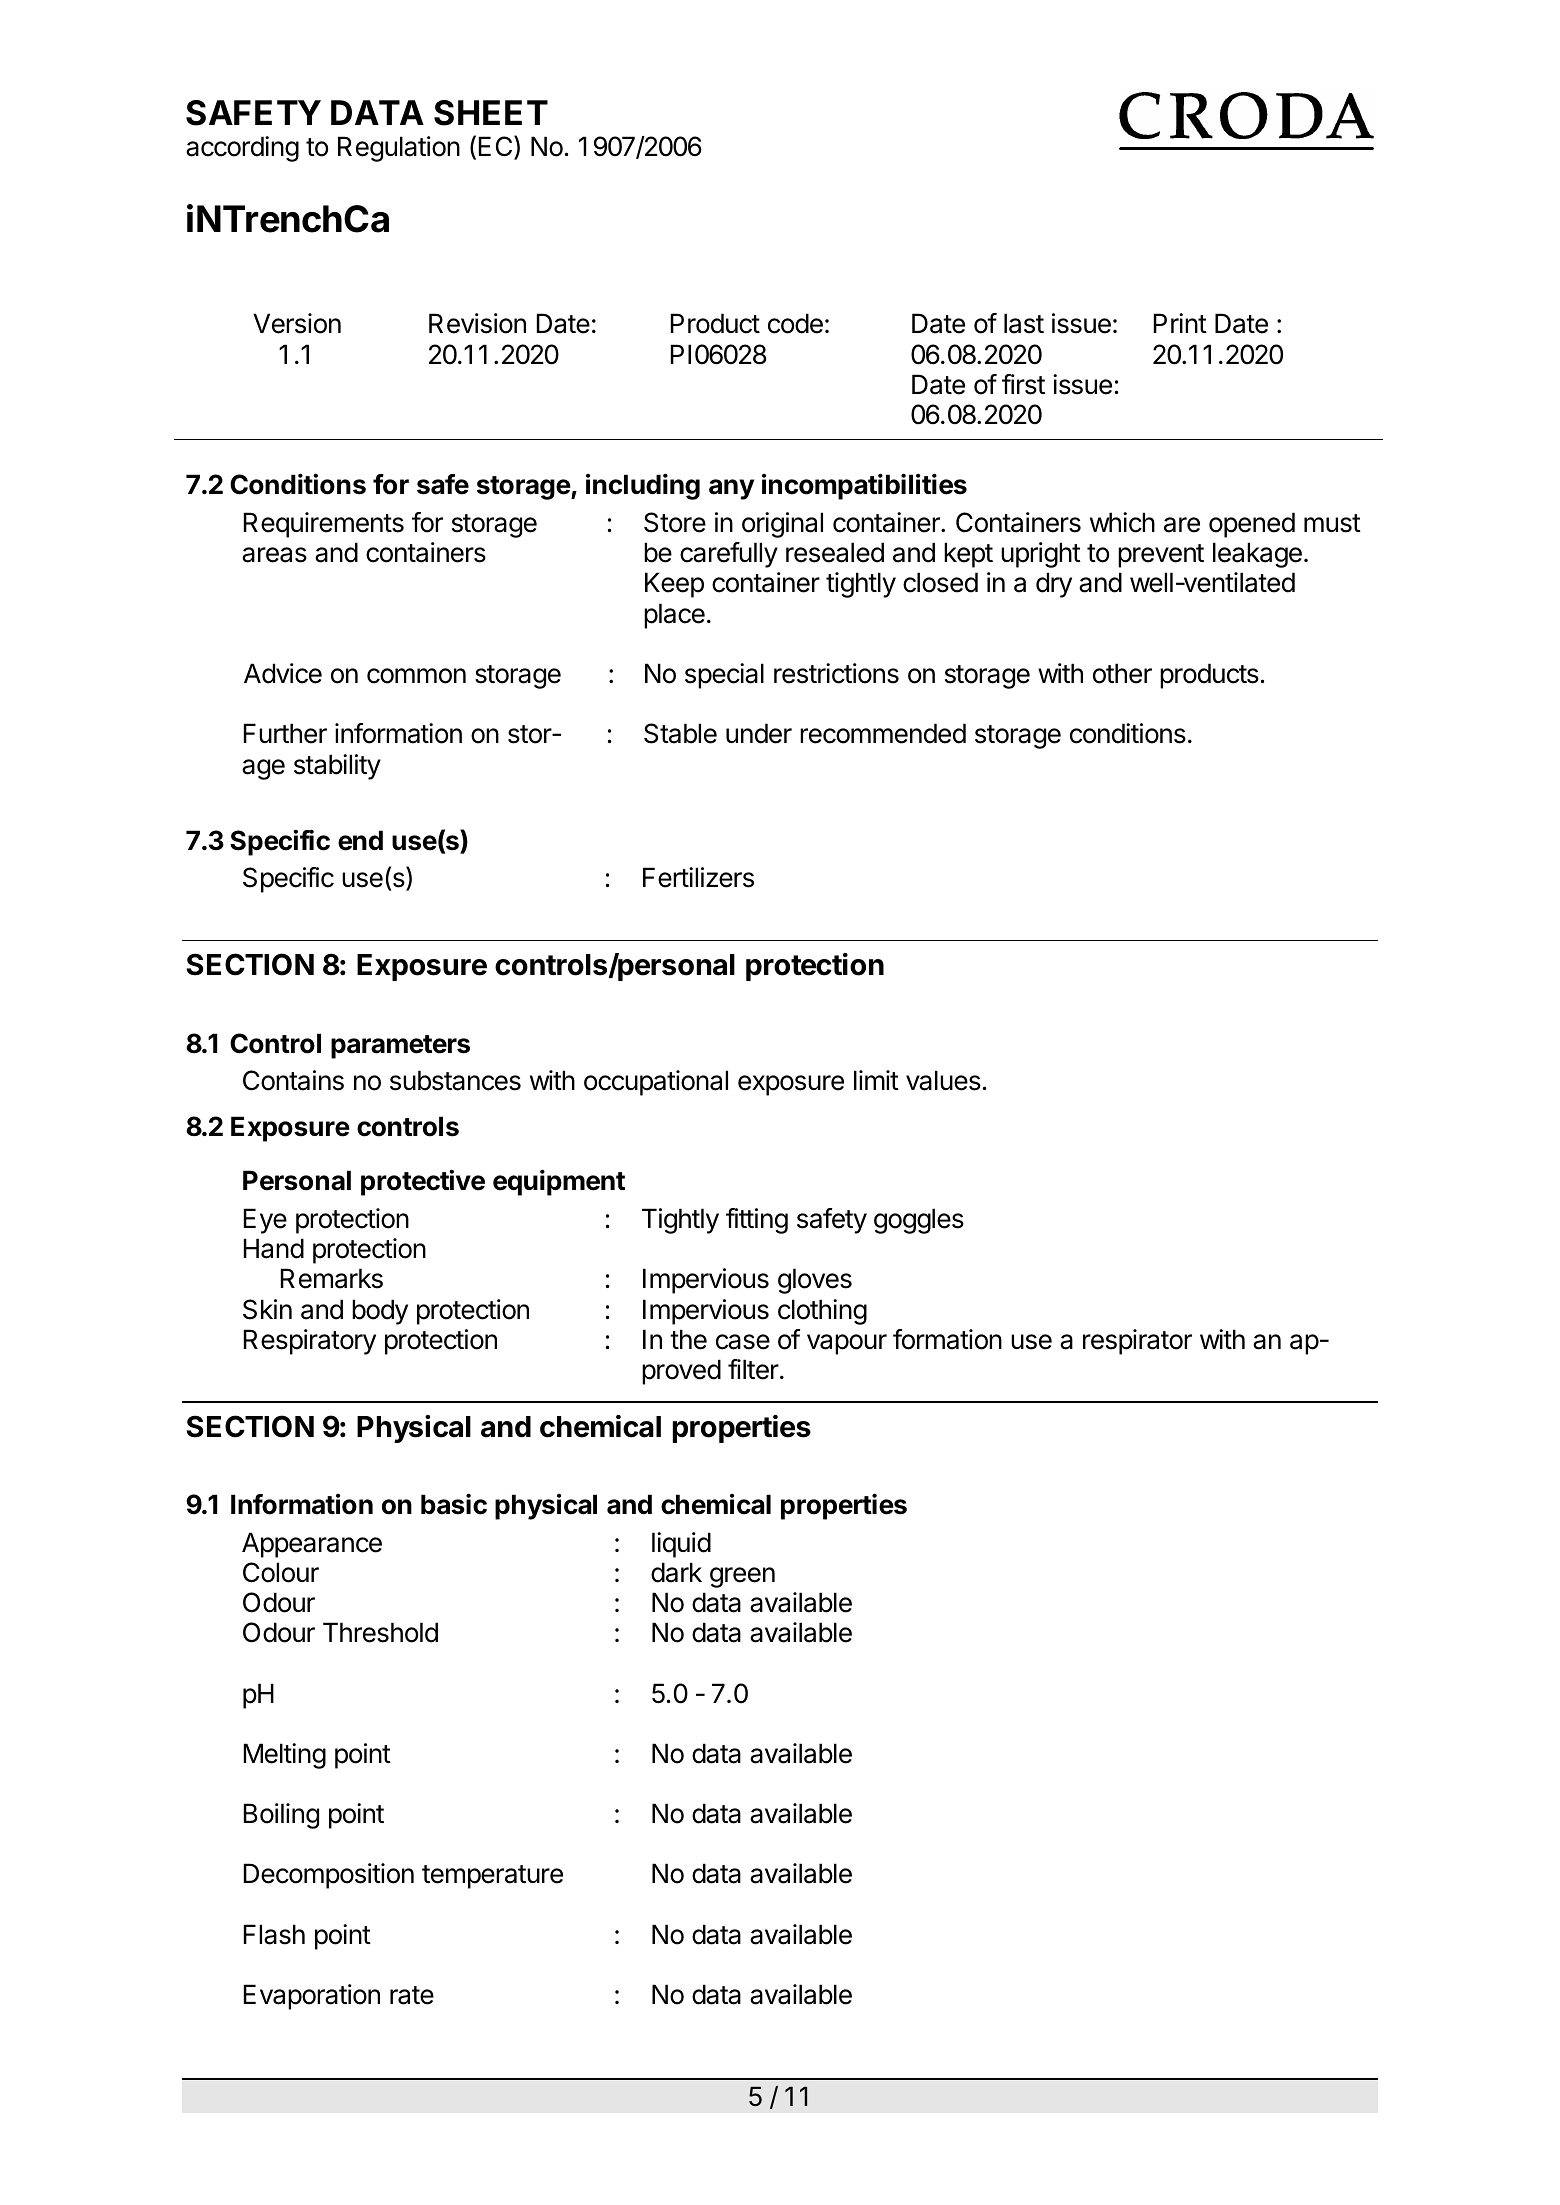 This document has width=1560, height=2205. Describe the element at coordinates (742, 1577) in the document. I see `green` at that location.
